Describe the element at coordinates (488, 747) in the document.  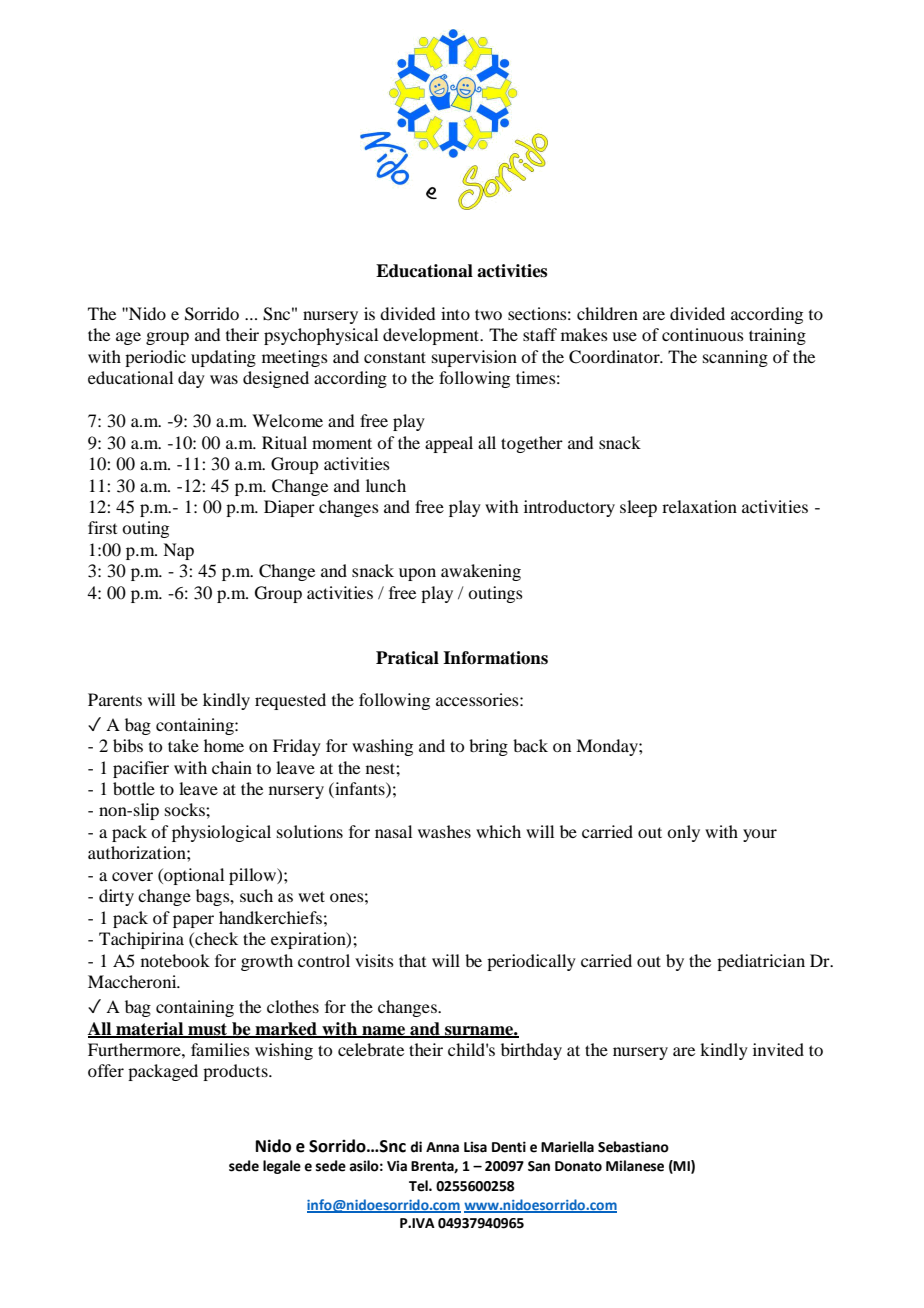
I see `bring` at that location.
